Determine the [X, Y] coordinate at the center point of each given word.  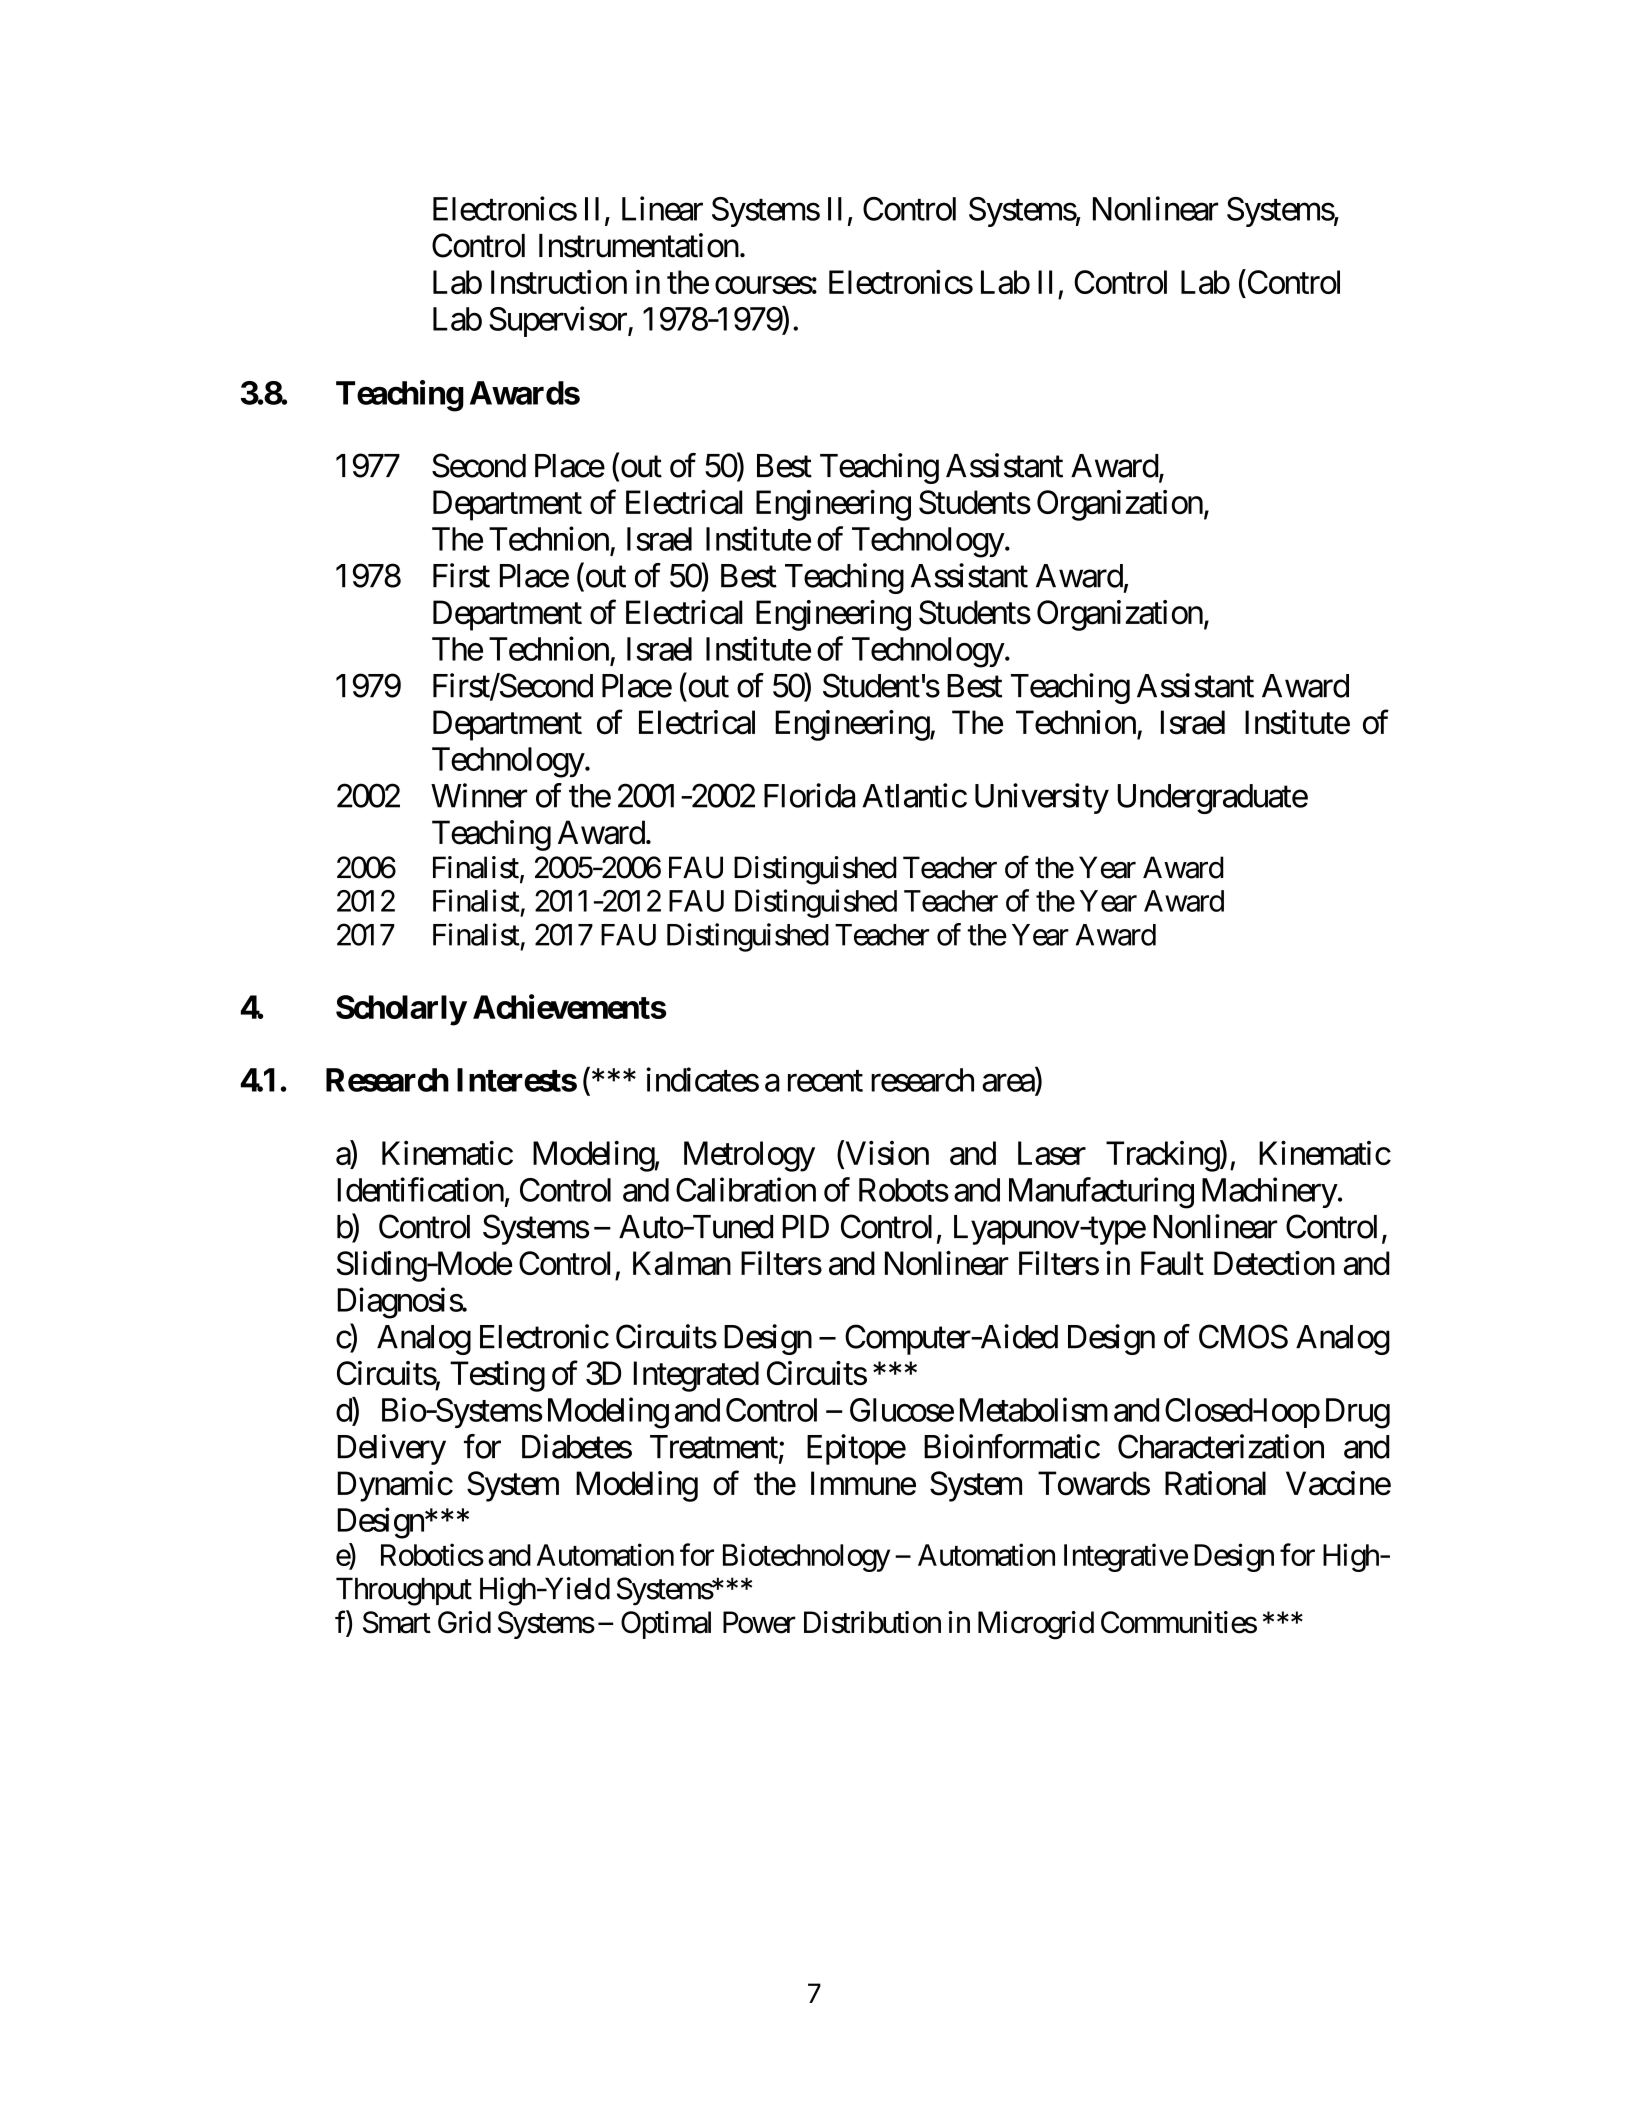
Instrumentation [639, 245]
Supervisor [559, 321]
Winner [479, 795]
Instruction [559, 282]
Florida [809, 795]
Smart [397, 1622]
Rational [1215, 1483]
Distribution [872, 1622]
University [1042, 798]
